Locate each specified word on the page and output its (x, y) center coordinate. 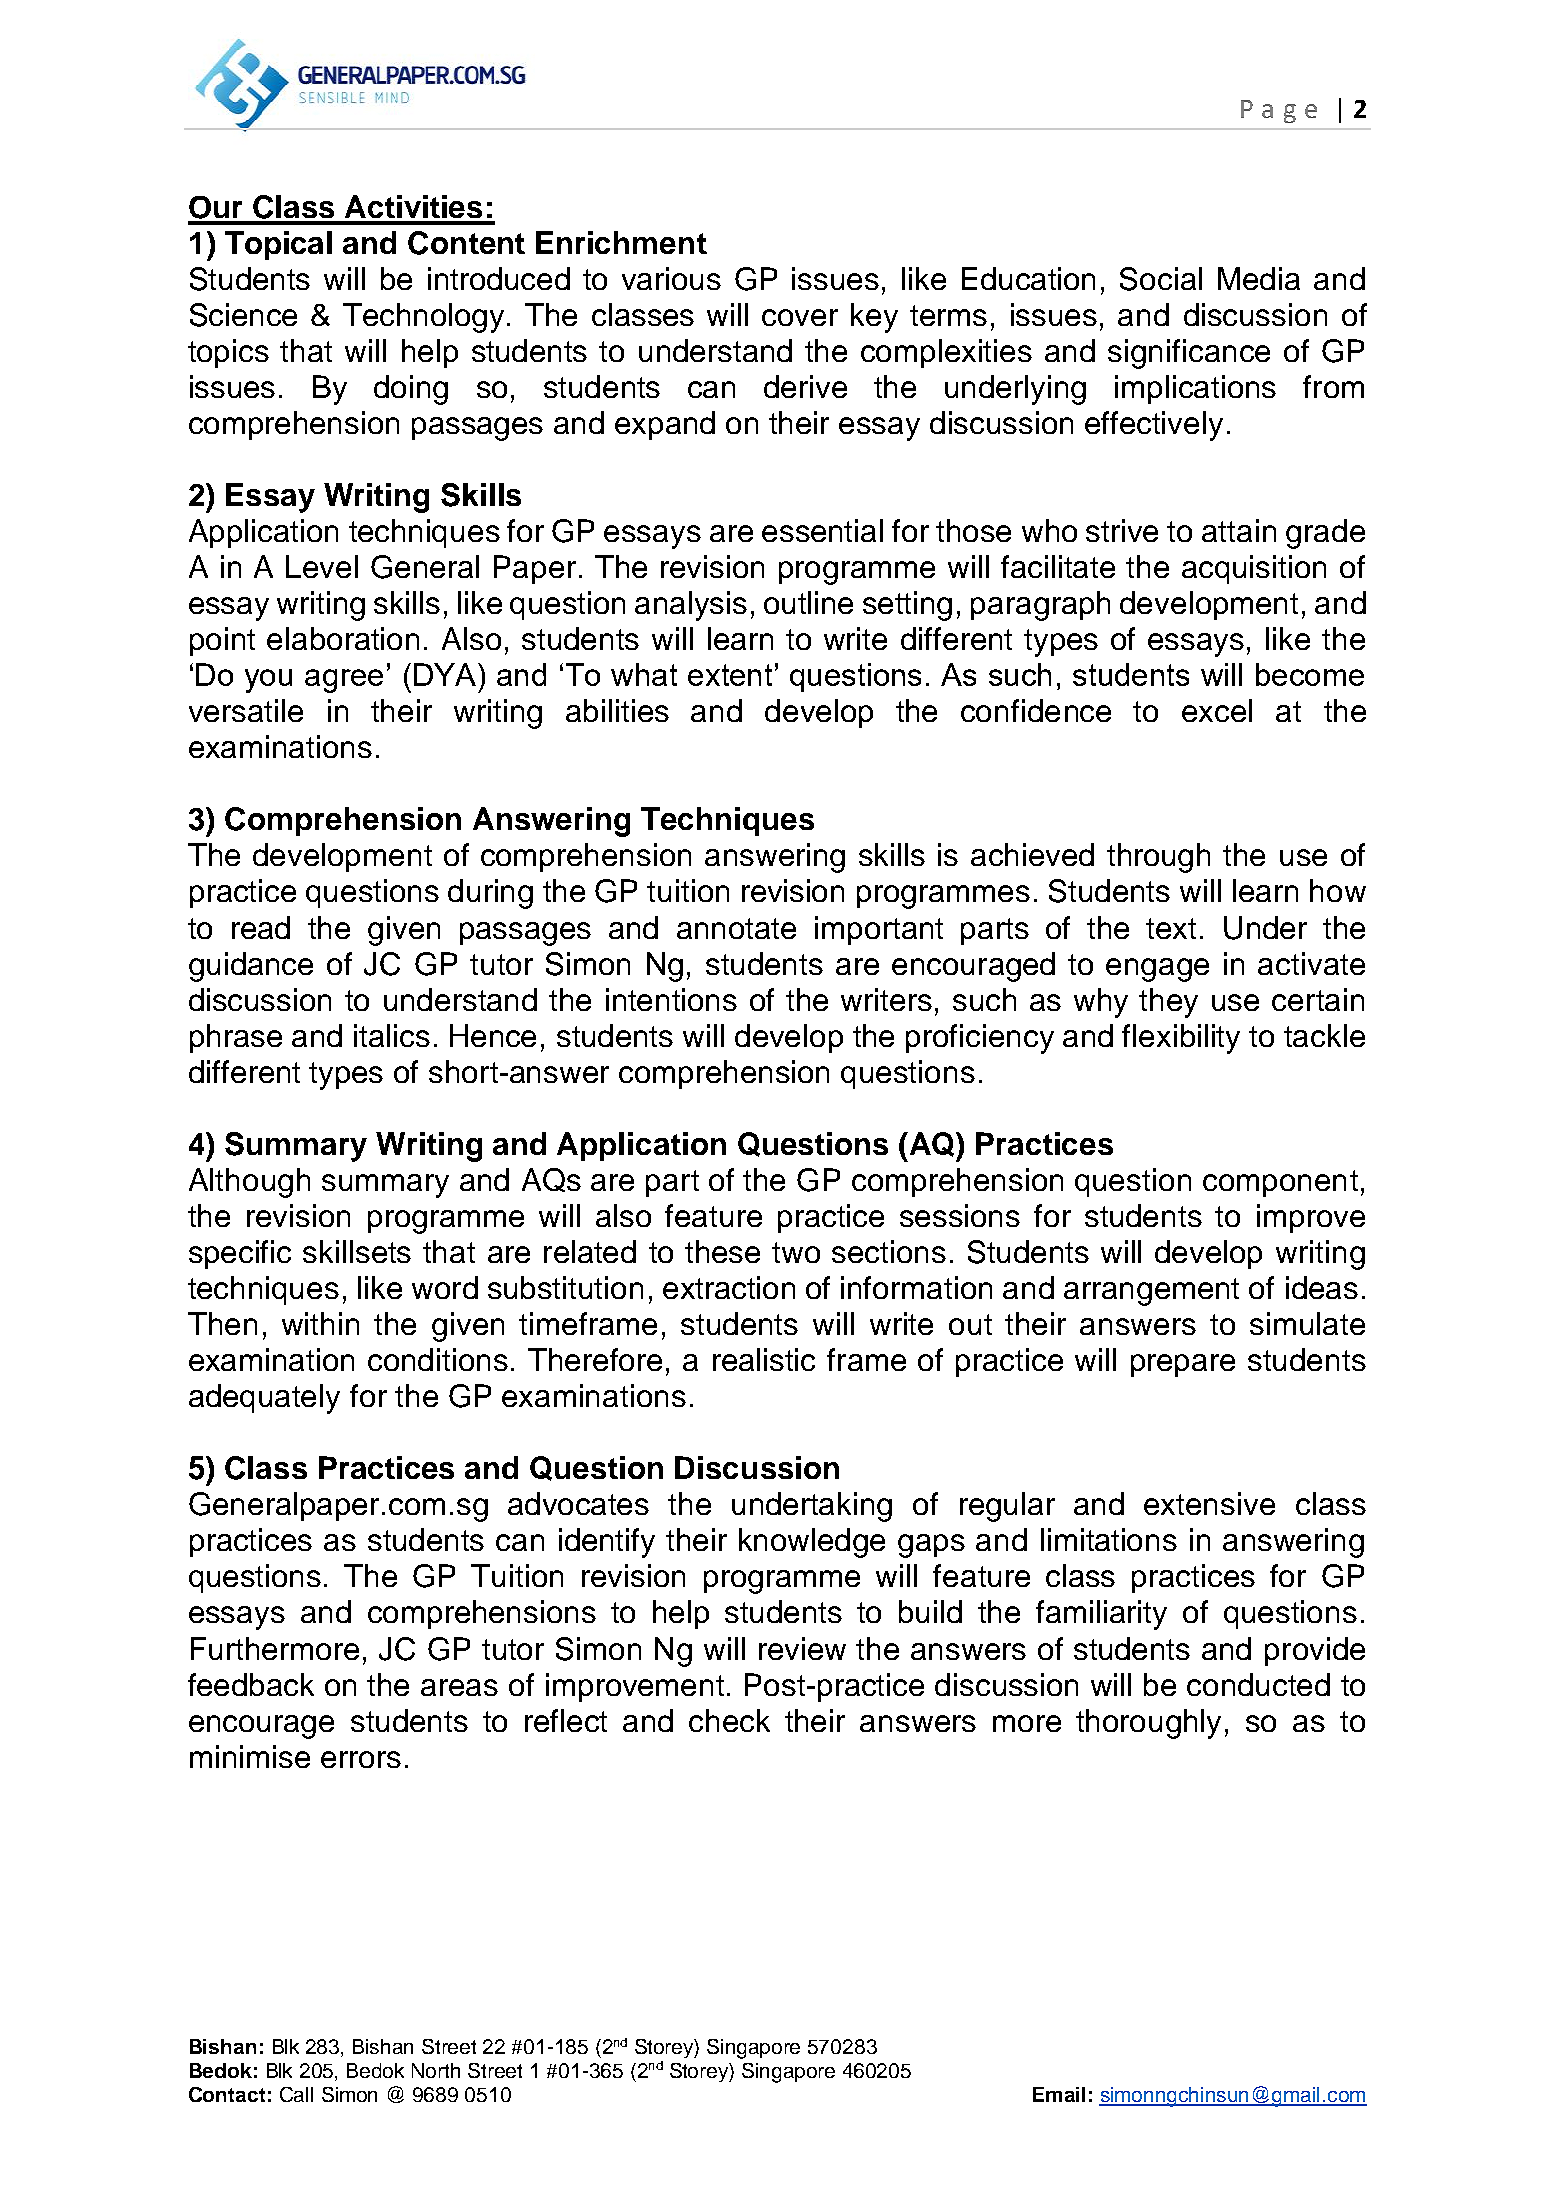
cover (800, 317)
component (1280, 1183)
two (796, 1252)
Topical (278, 245)
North (436, 2070)
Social (1161, 279)
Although (249, 1183)
